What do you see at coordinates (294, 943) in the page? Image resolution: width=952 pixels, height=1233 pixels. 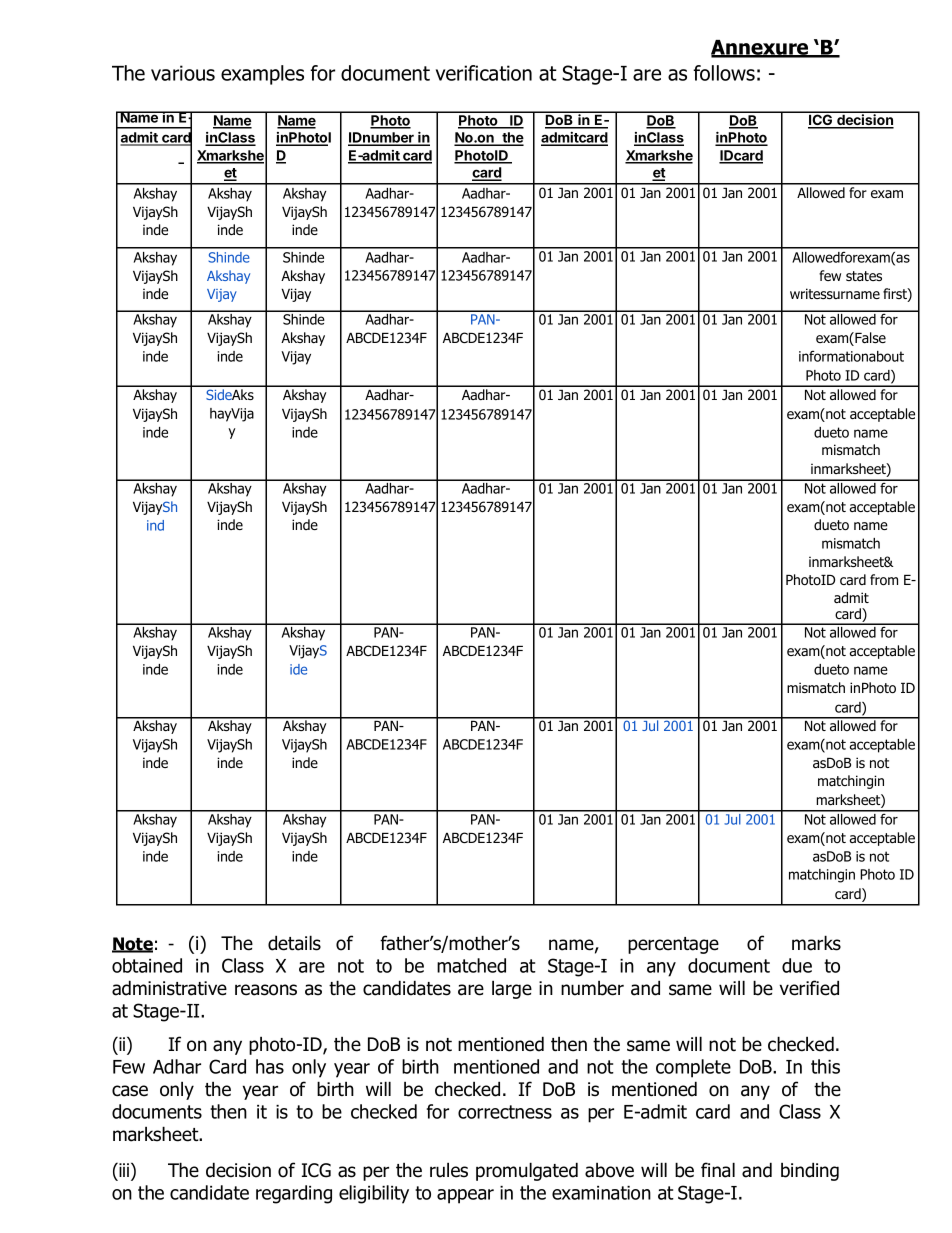 I see `details` at bounding box center [294, 943].
